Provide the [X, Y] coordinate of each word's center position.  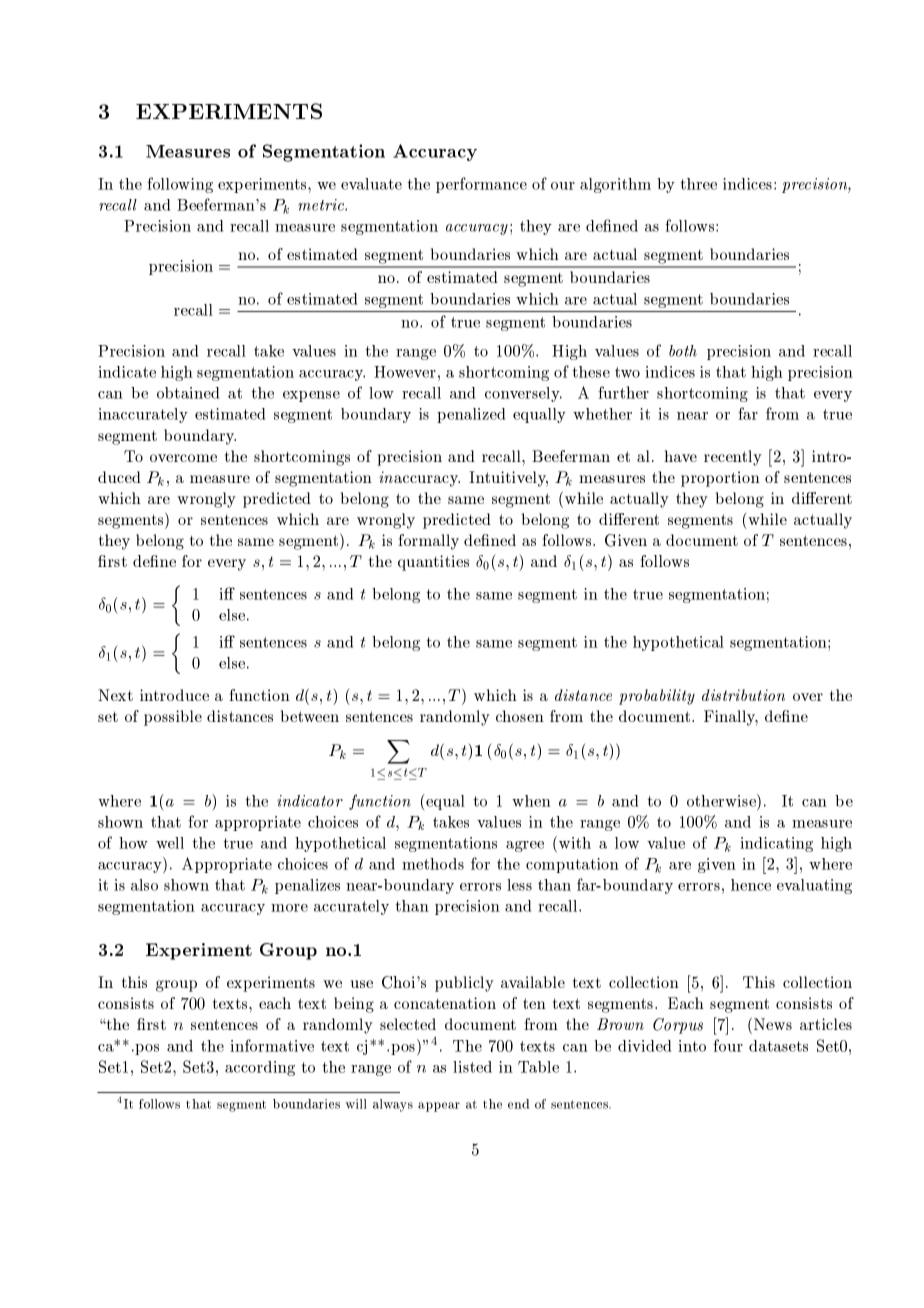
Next [115, 695]
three [699, 184]
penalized [471, 415]
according [260, 1068]
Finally [731, 718]
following [180, 185]
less [519, 885]
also [144, 885]
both [683, 351]
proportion [720, 479]
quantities [433, 563]
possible [173, 718]
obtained [188, 393]
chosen [520, 716]
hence [751, 885]
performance [481, 185]
